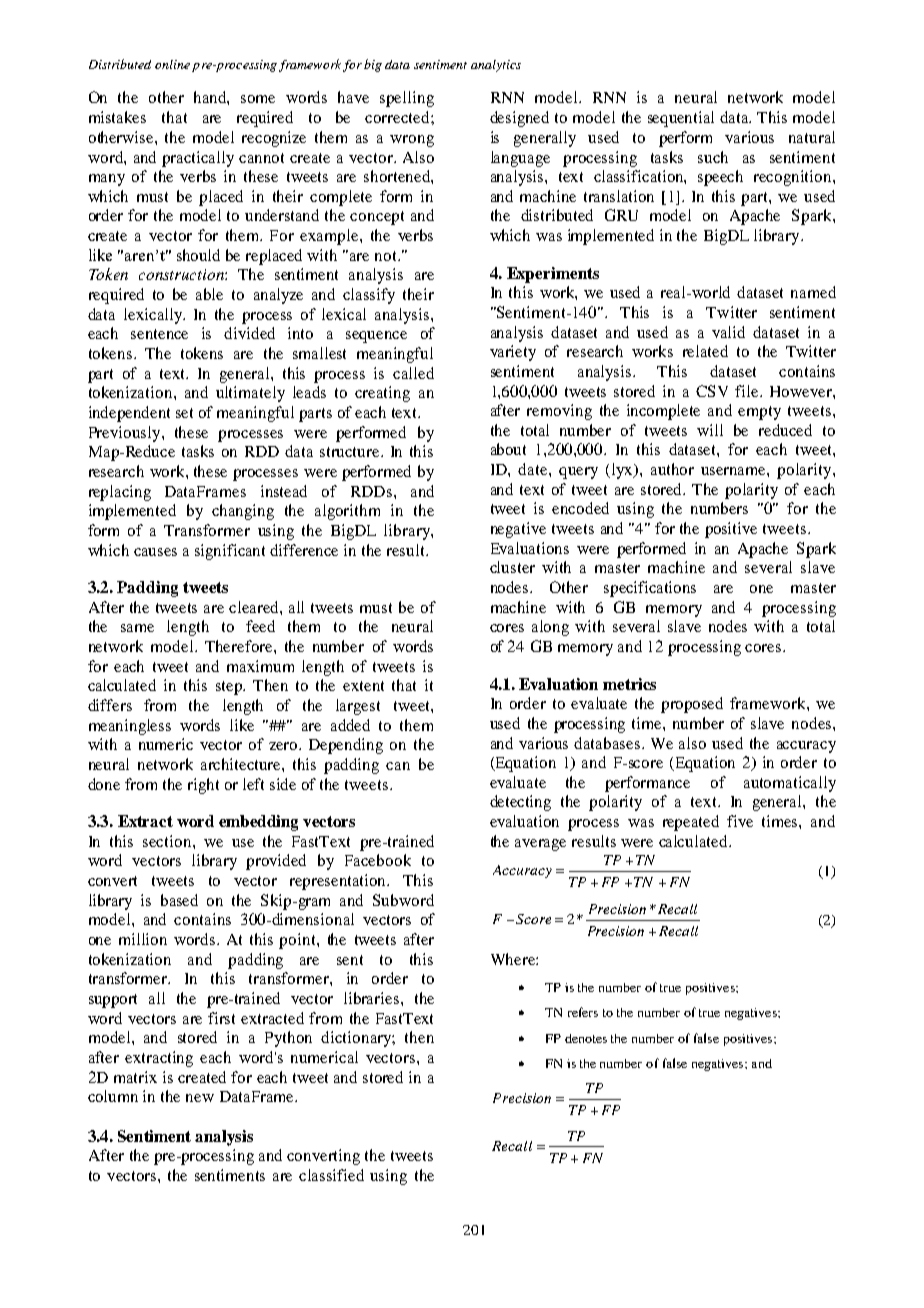  What do you see at coordinates (520, 803) in the document?
I see `detecting` at bounding box center [520, 803].
